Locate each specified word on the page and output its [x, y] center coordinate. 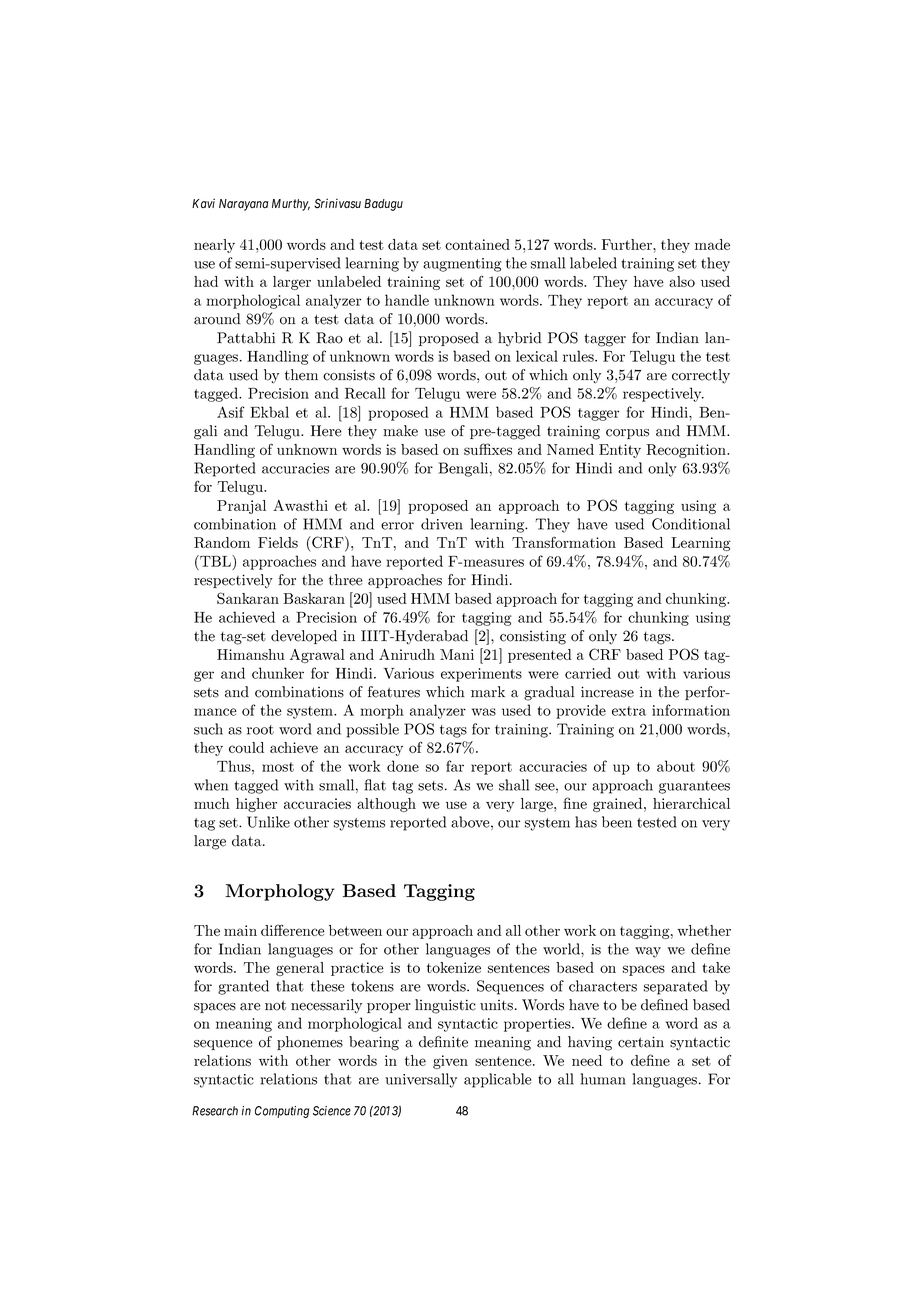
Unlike [268, 822]
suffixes [488, 449]
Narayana [243, 205]
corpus [627, 434]
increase [607, 692]
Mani [457, 654]
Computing [282, 1112]
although [386, 805]
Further [628, 244]
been [617, 822]
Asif [231, 412]
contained [477, 244]
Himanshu [251, 654]
